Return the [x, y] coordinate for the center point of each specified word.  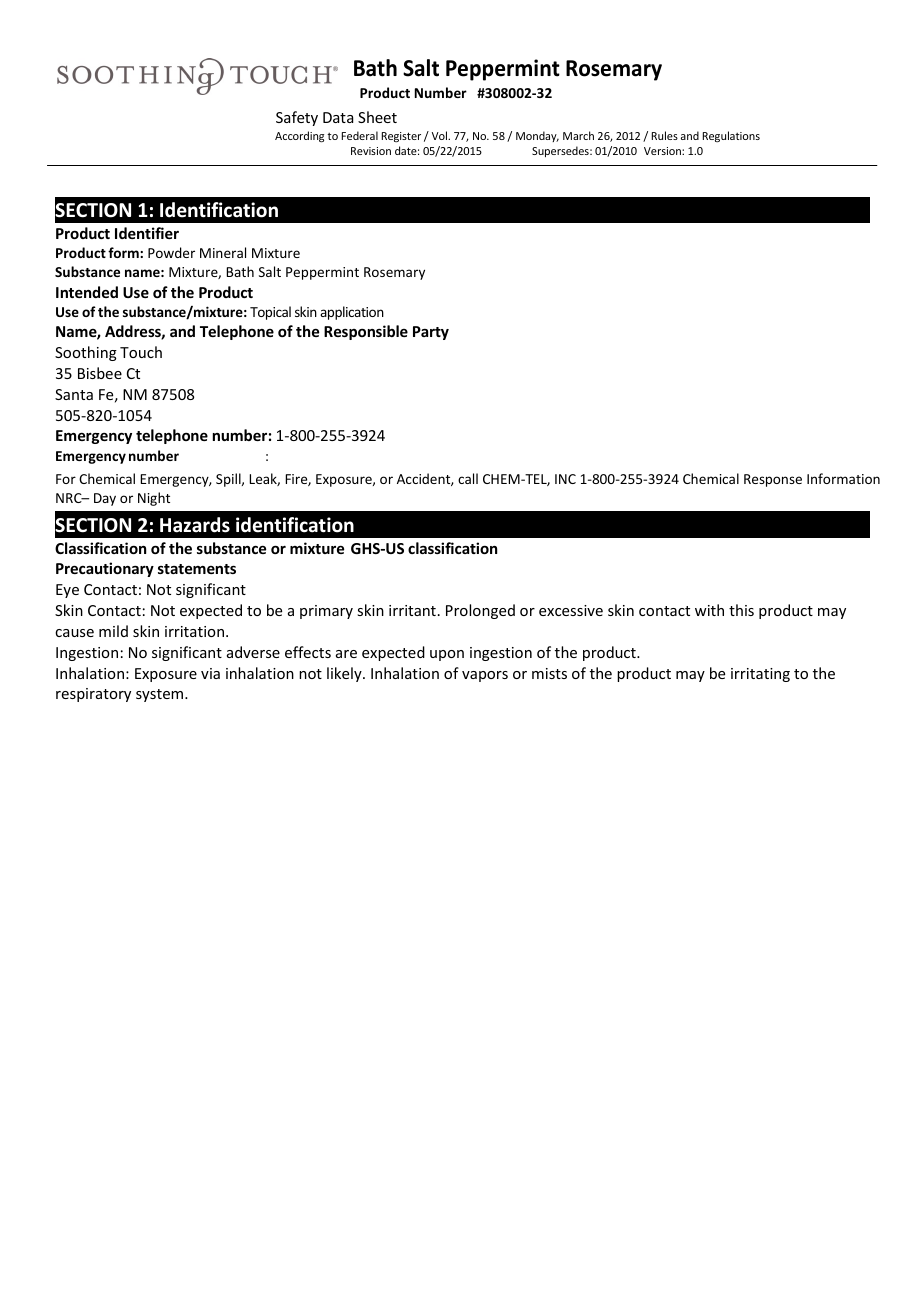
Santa [74, 394]
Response [773, 480]
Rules [665, 135]
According [299, 137]
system [161, 695]
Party [431, 333]
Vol [441, 135]
